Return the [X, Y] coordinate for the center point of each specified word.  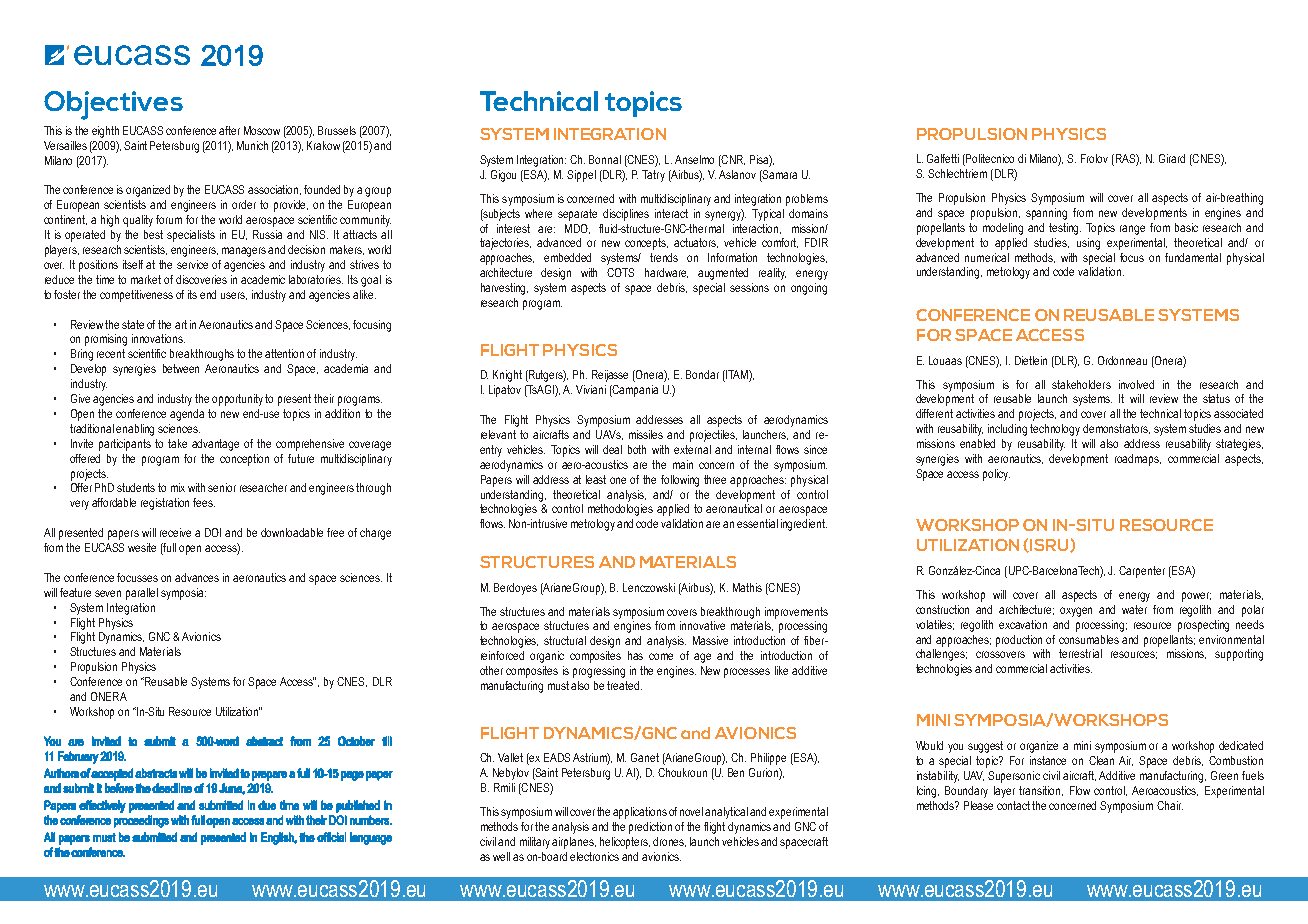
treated [624, 685]
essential [757, 523]
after [229, 130]
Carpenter [1142, 572]
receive [175, 532]
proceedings [141, 821]
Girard [1172, 158]
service [192, 264]
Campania [634, 391]
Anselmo [694, 159]
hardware [666, 273]
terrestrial [1080, 653]
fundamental [1193, 257]
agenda [187, 415]
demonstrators [1116, 429]
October [356, 741]
